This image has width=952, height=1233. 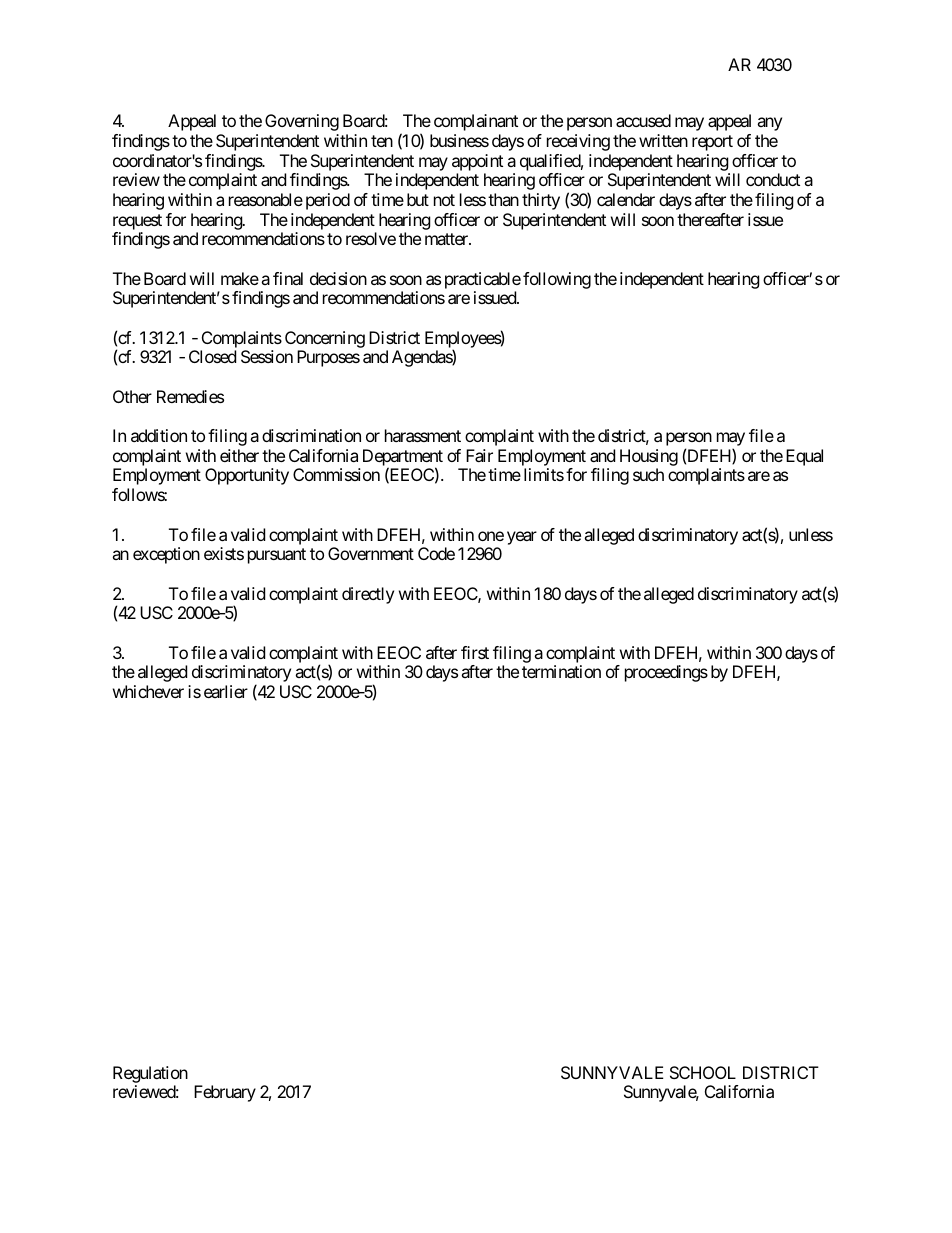 What do you see at coordinates (226, 691) in the image?
I see `earlier` at bounding box center [226, 691].
